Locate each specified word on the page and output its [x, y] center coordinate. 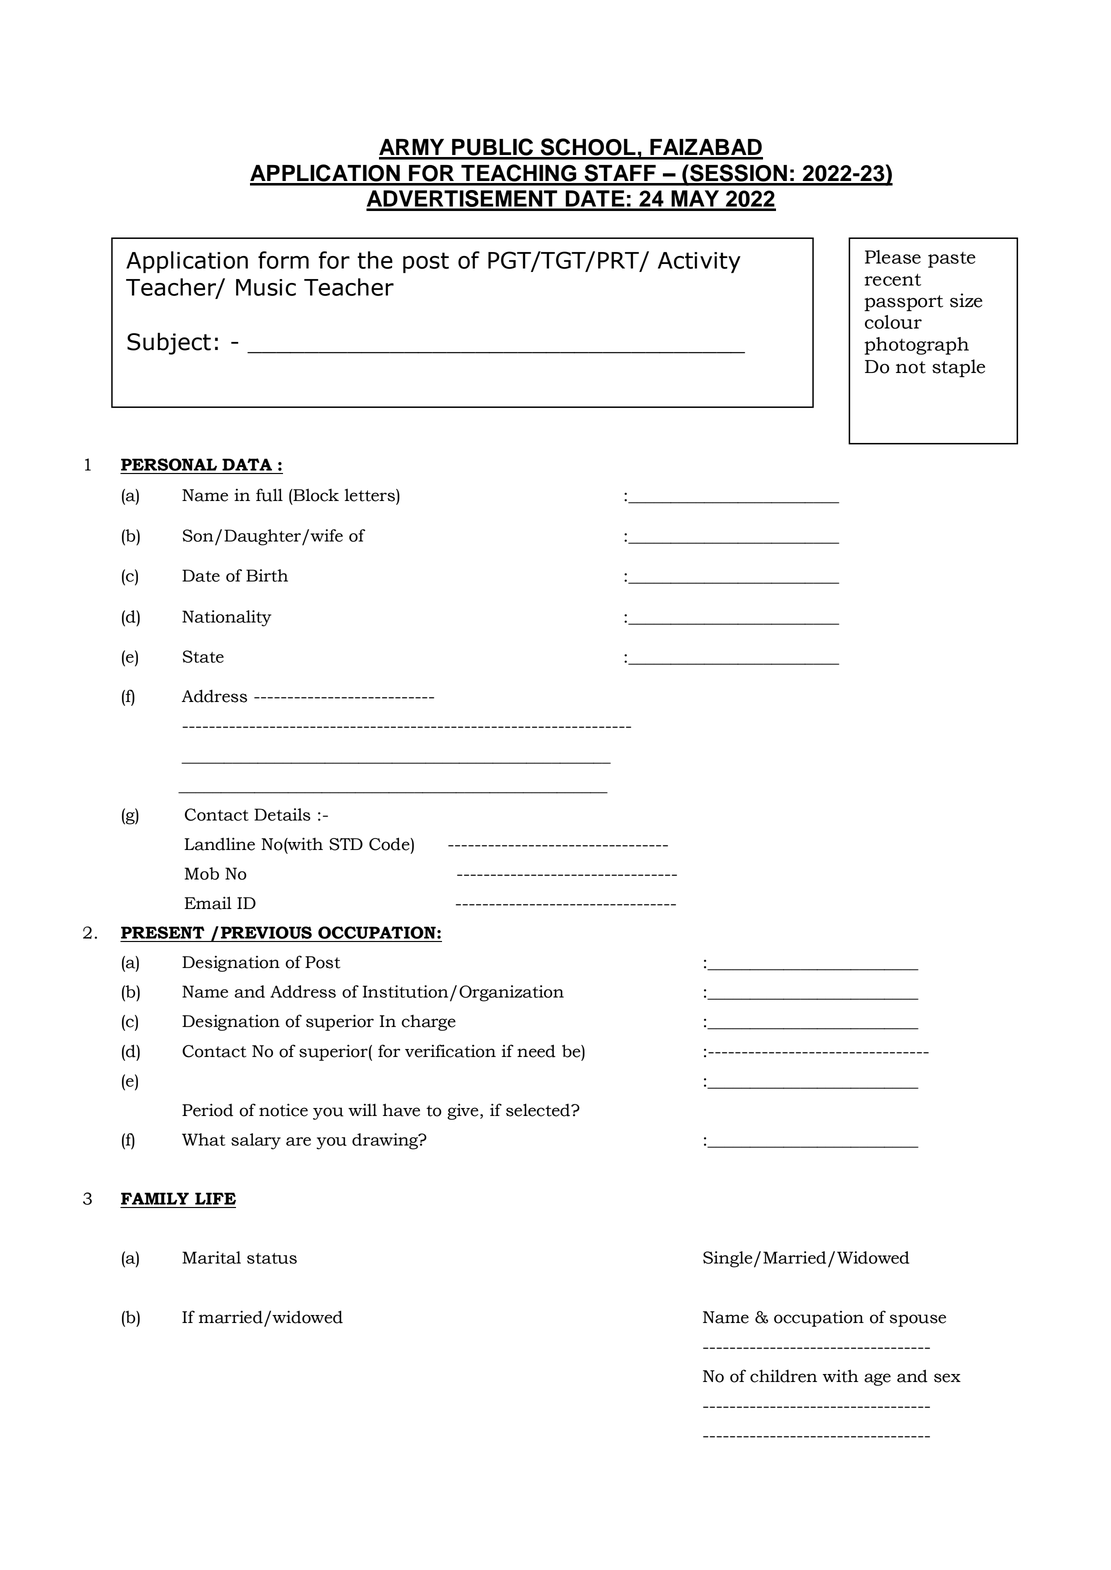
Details [282, 814]
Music [266, 287]
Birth [267, 575]
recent [893, 280]
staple [958, 368]
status [272, 1258]
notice [283, 1110]
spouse [918, 1320]
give [464, 1112]
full [269, 495]
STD [346, 844]
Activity [699, 262]
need [536, 1051]
